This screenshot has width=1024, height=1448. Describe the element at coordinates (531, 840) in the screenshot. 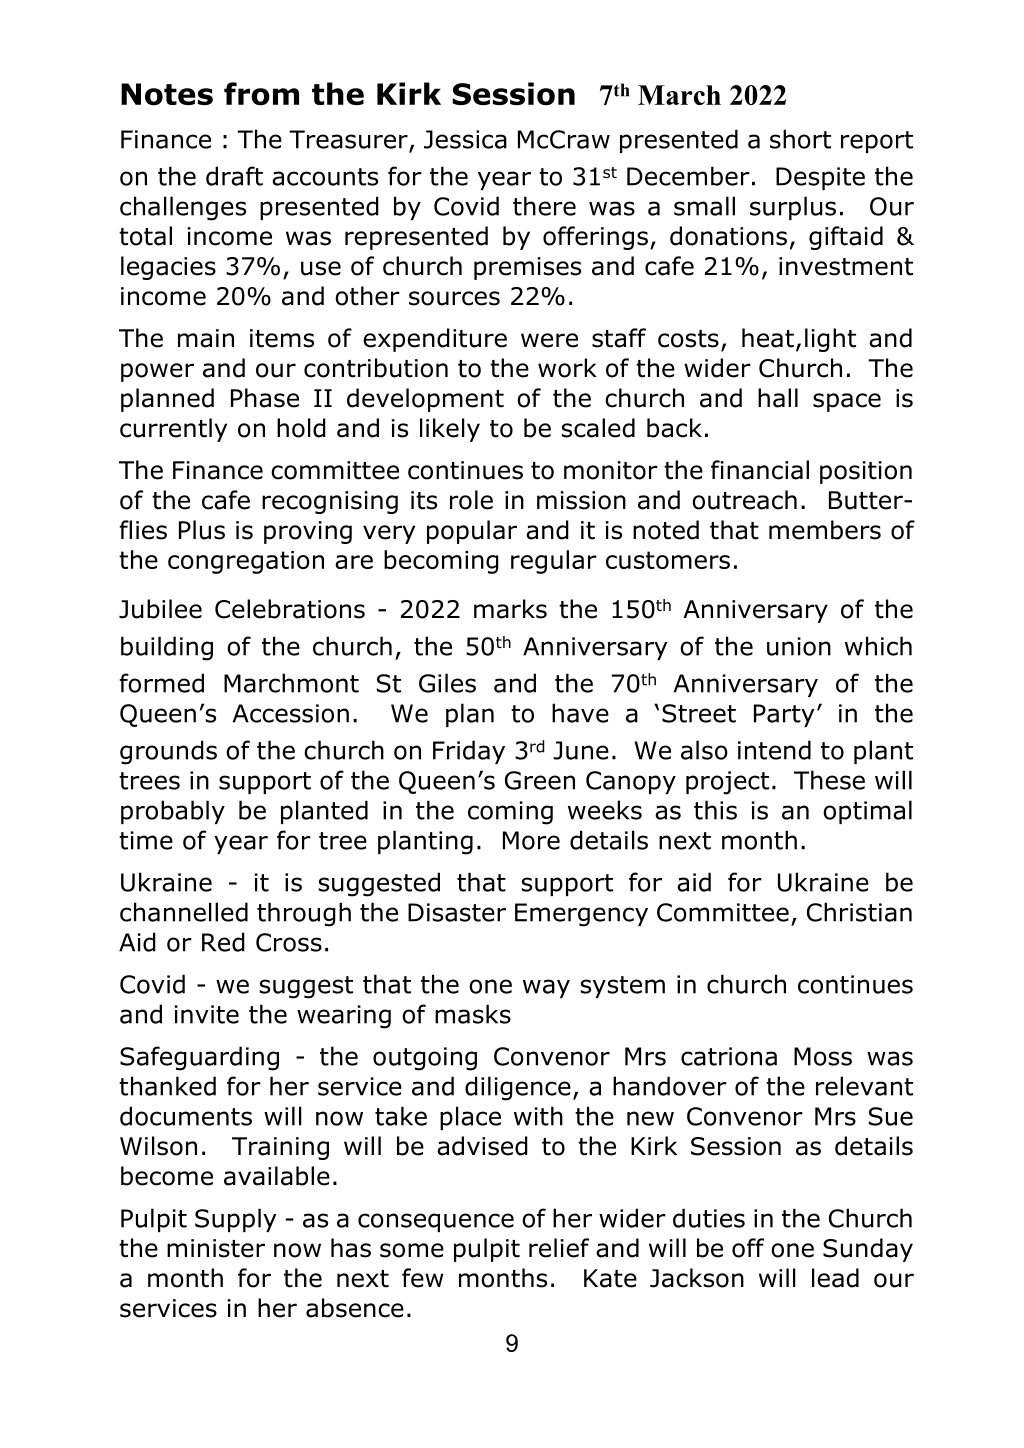

I see `More` at that location.
